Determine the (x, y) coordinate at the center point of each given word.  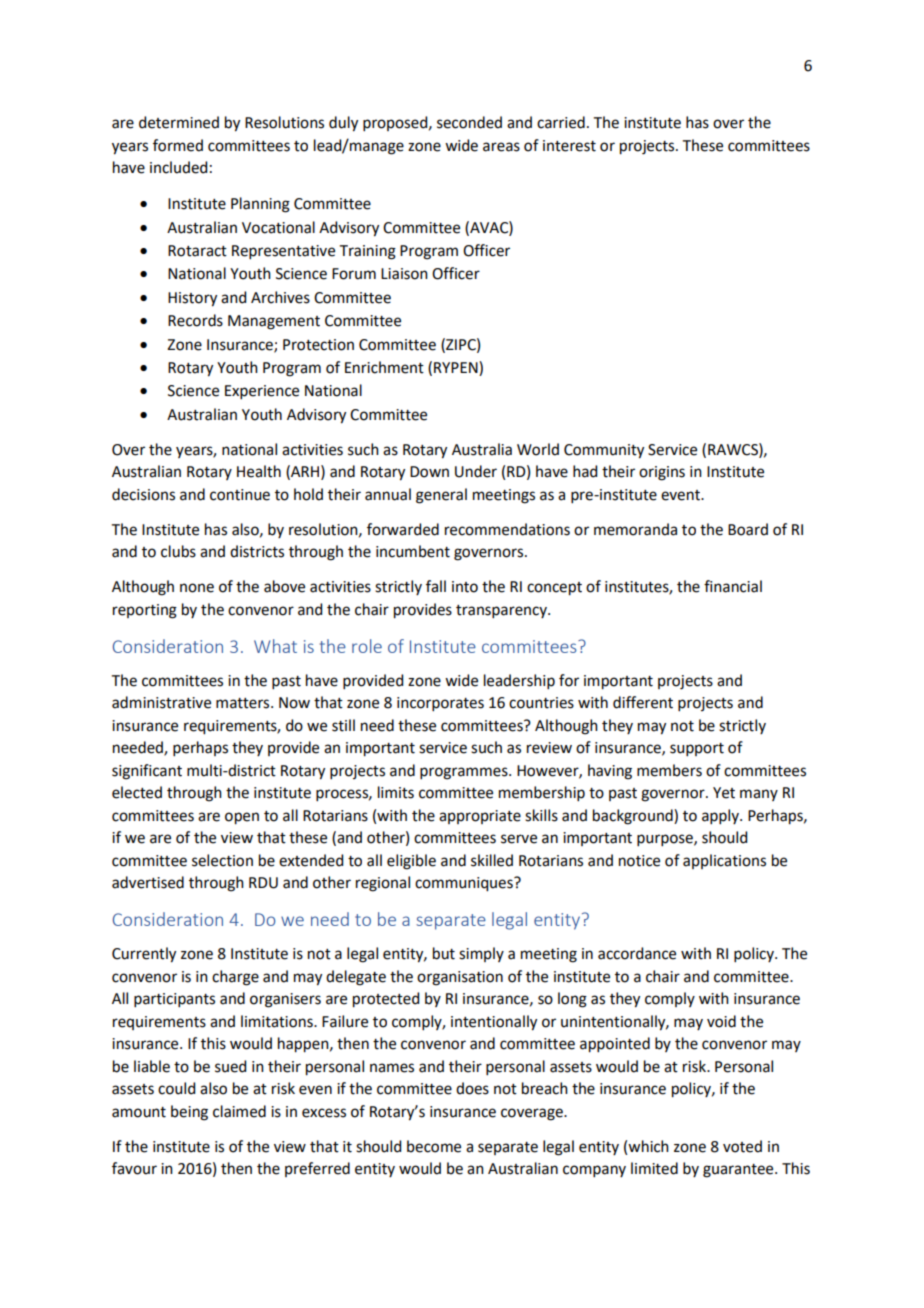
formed (178, 145)
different (643, 702)
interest (569, 146)
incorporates (440, 704)
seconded (469, 122)
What (275, 646)
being (189, 1113)
